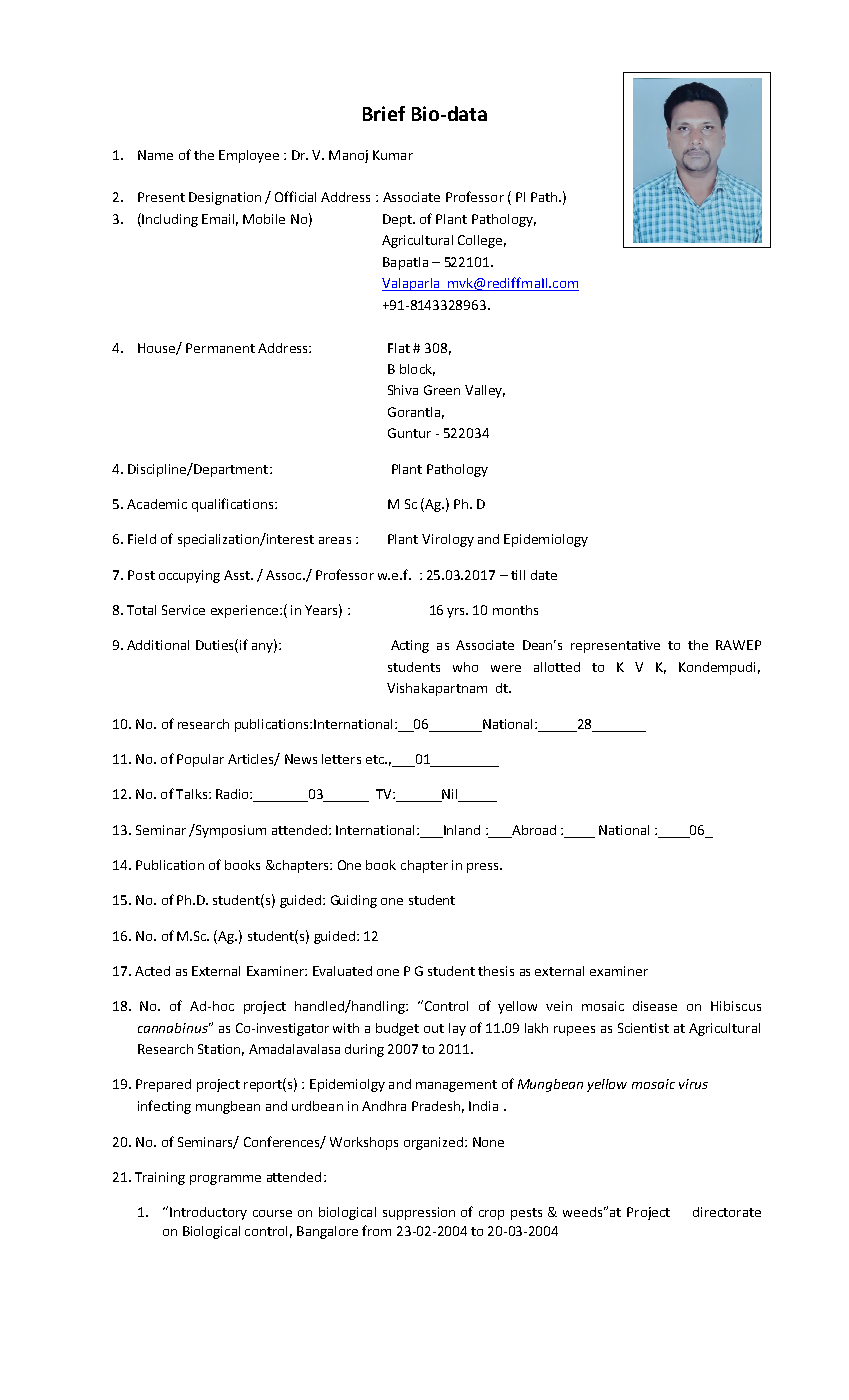 Image resolution: width=849 pixels, height=1400 pixels. What do you see at coordinates (557, 667) in the screenshot?
I see `allotted` at bounding box center [557, 667].
